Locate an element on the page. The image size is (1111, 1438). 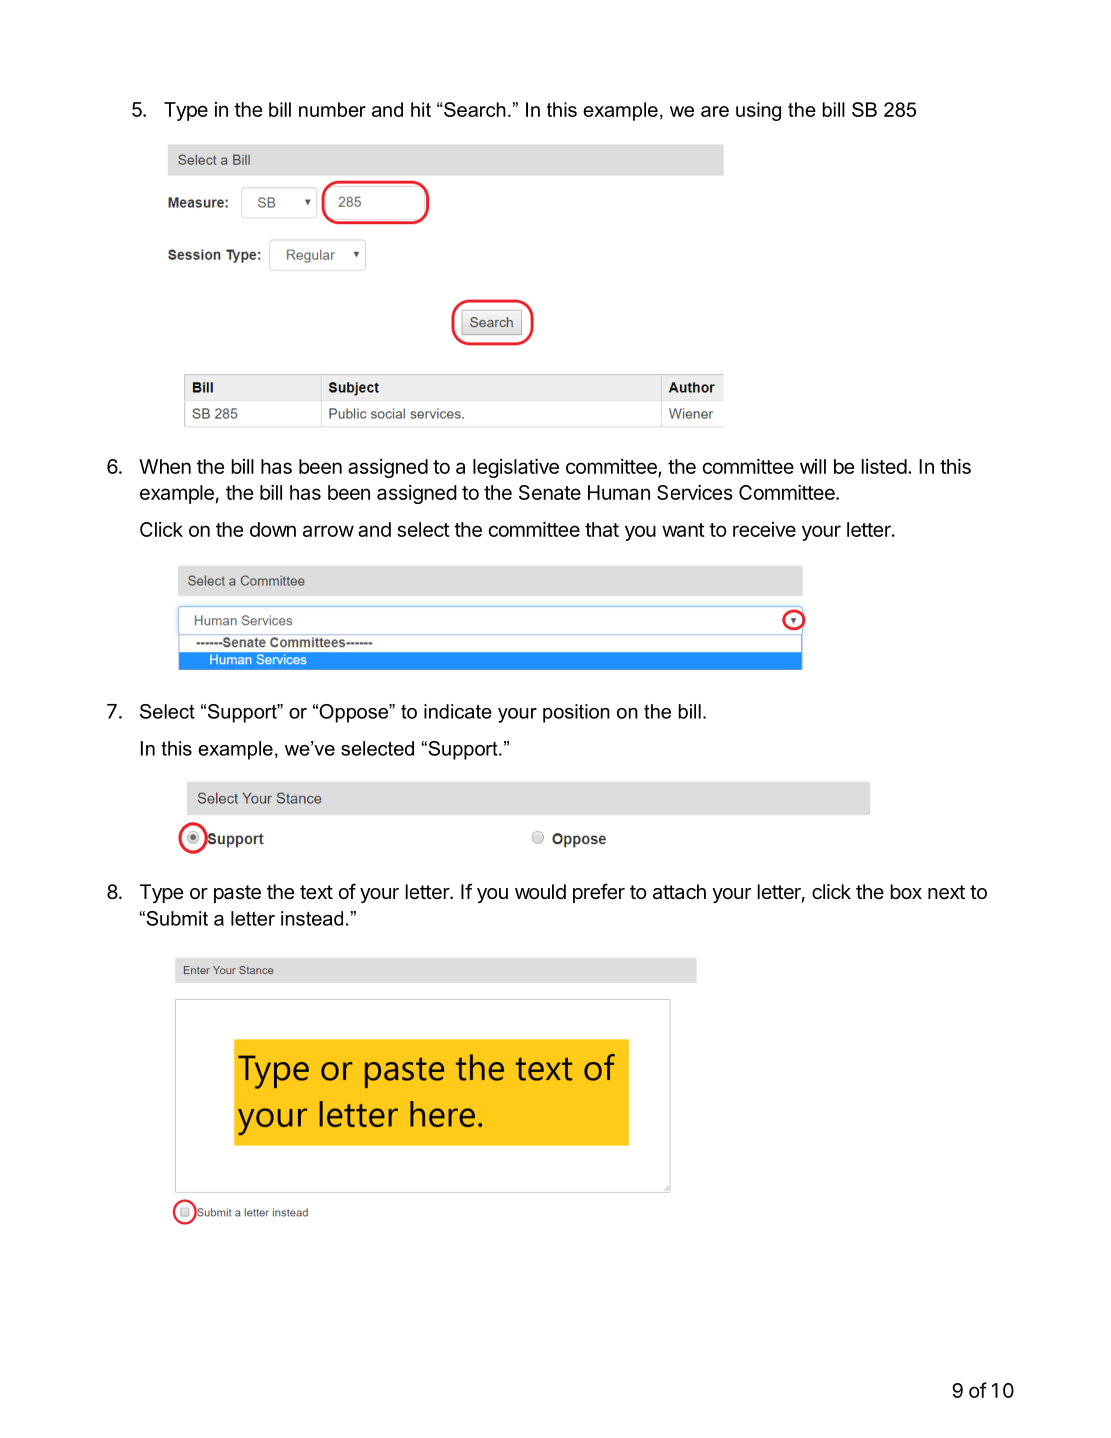
box is located at coordinates (906, 891).
